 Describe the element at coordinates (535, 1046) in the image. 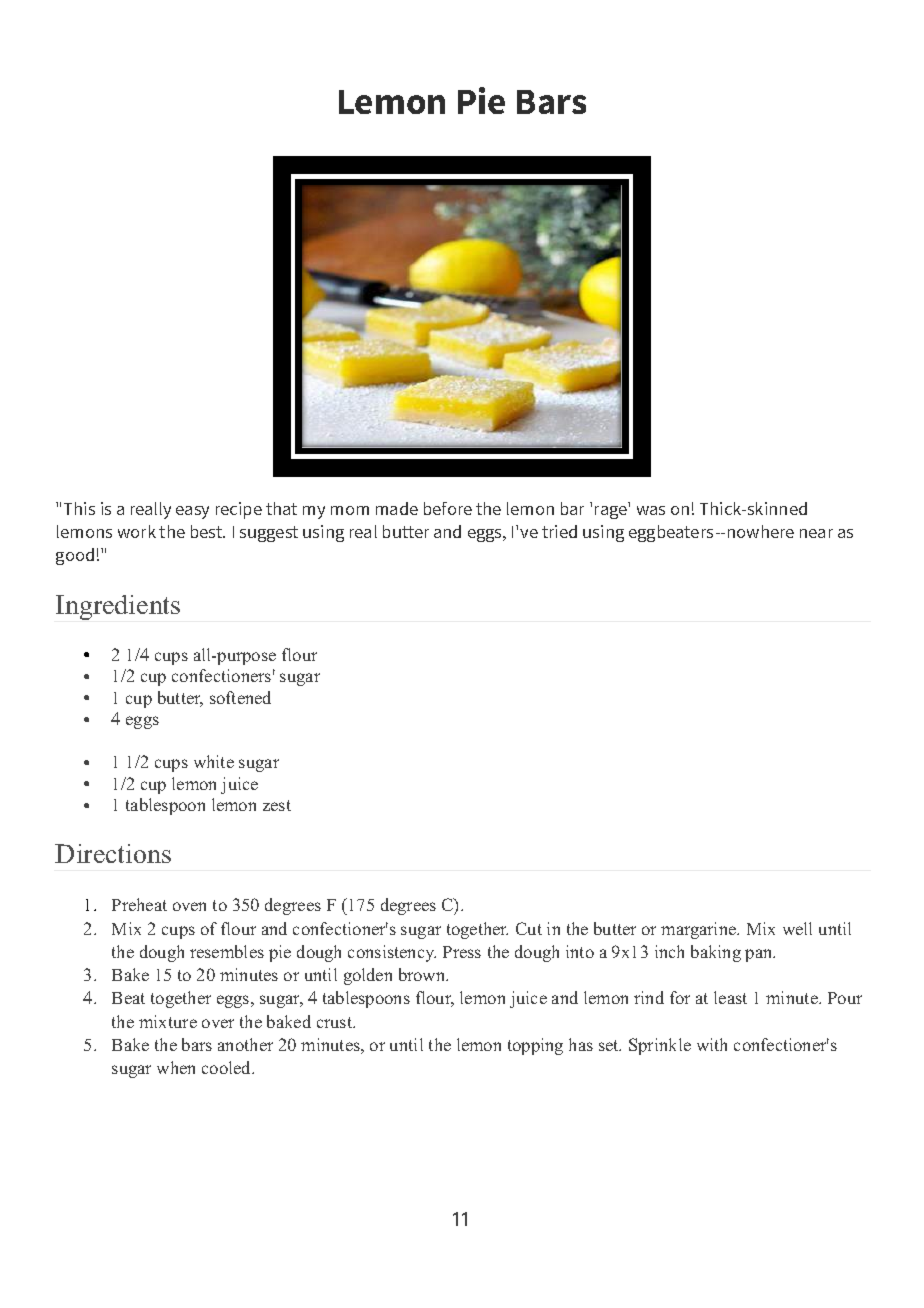

I see `topping` at that location.
